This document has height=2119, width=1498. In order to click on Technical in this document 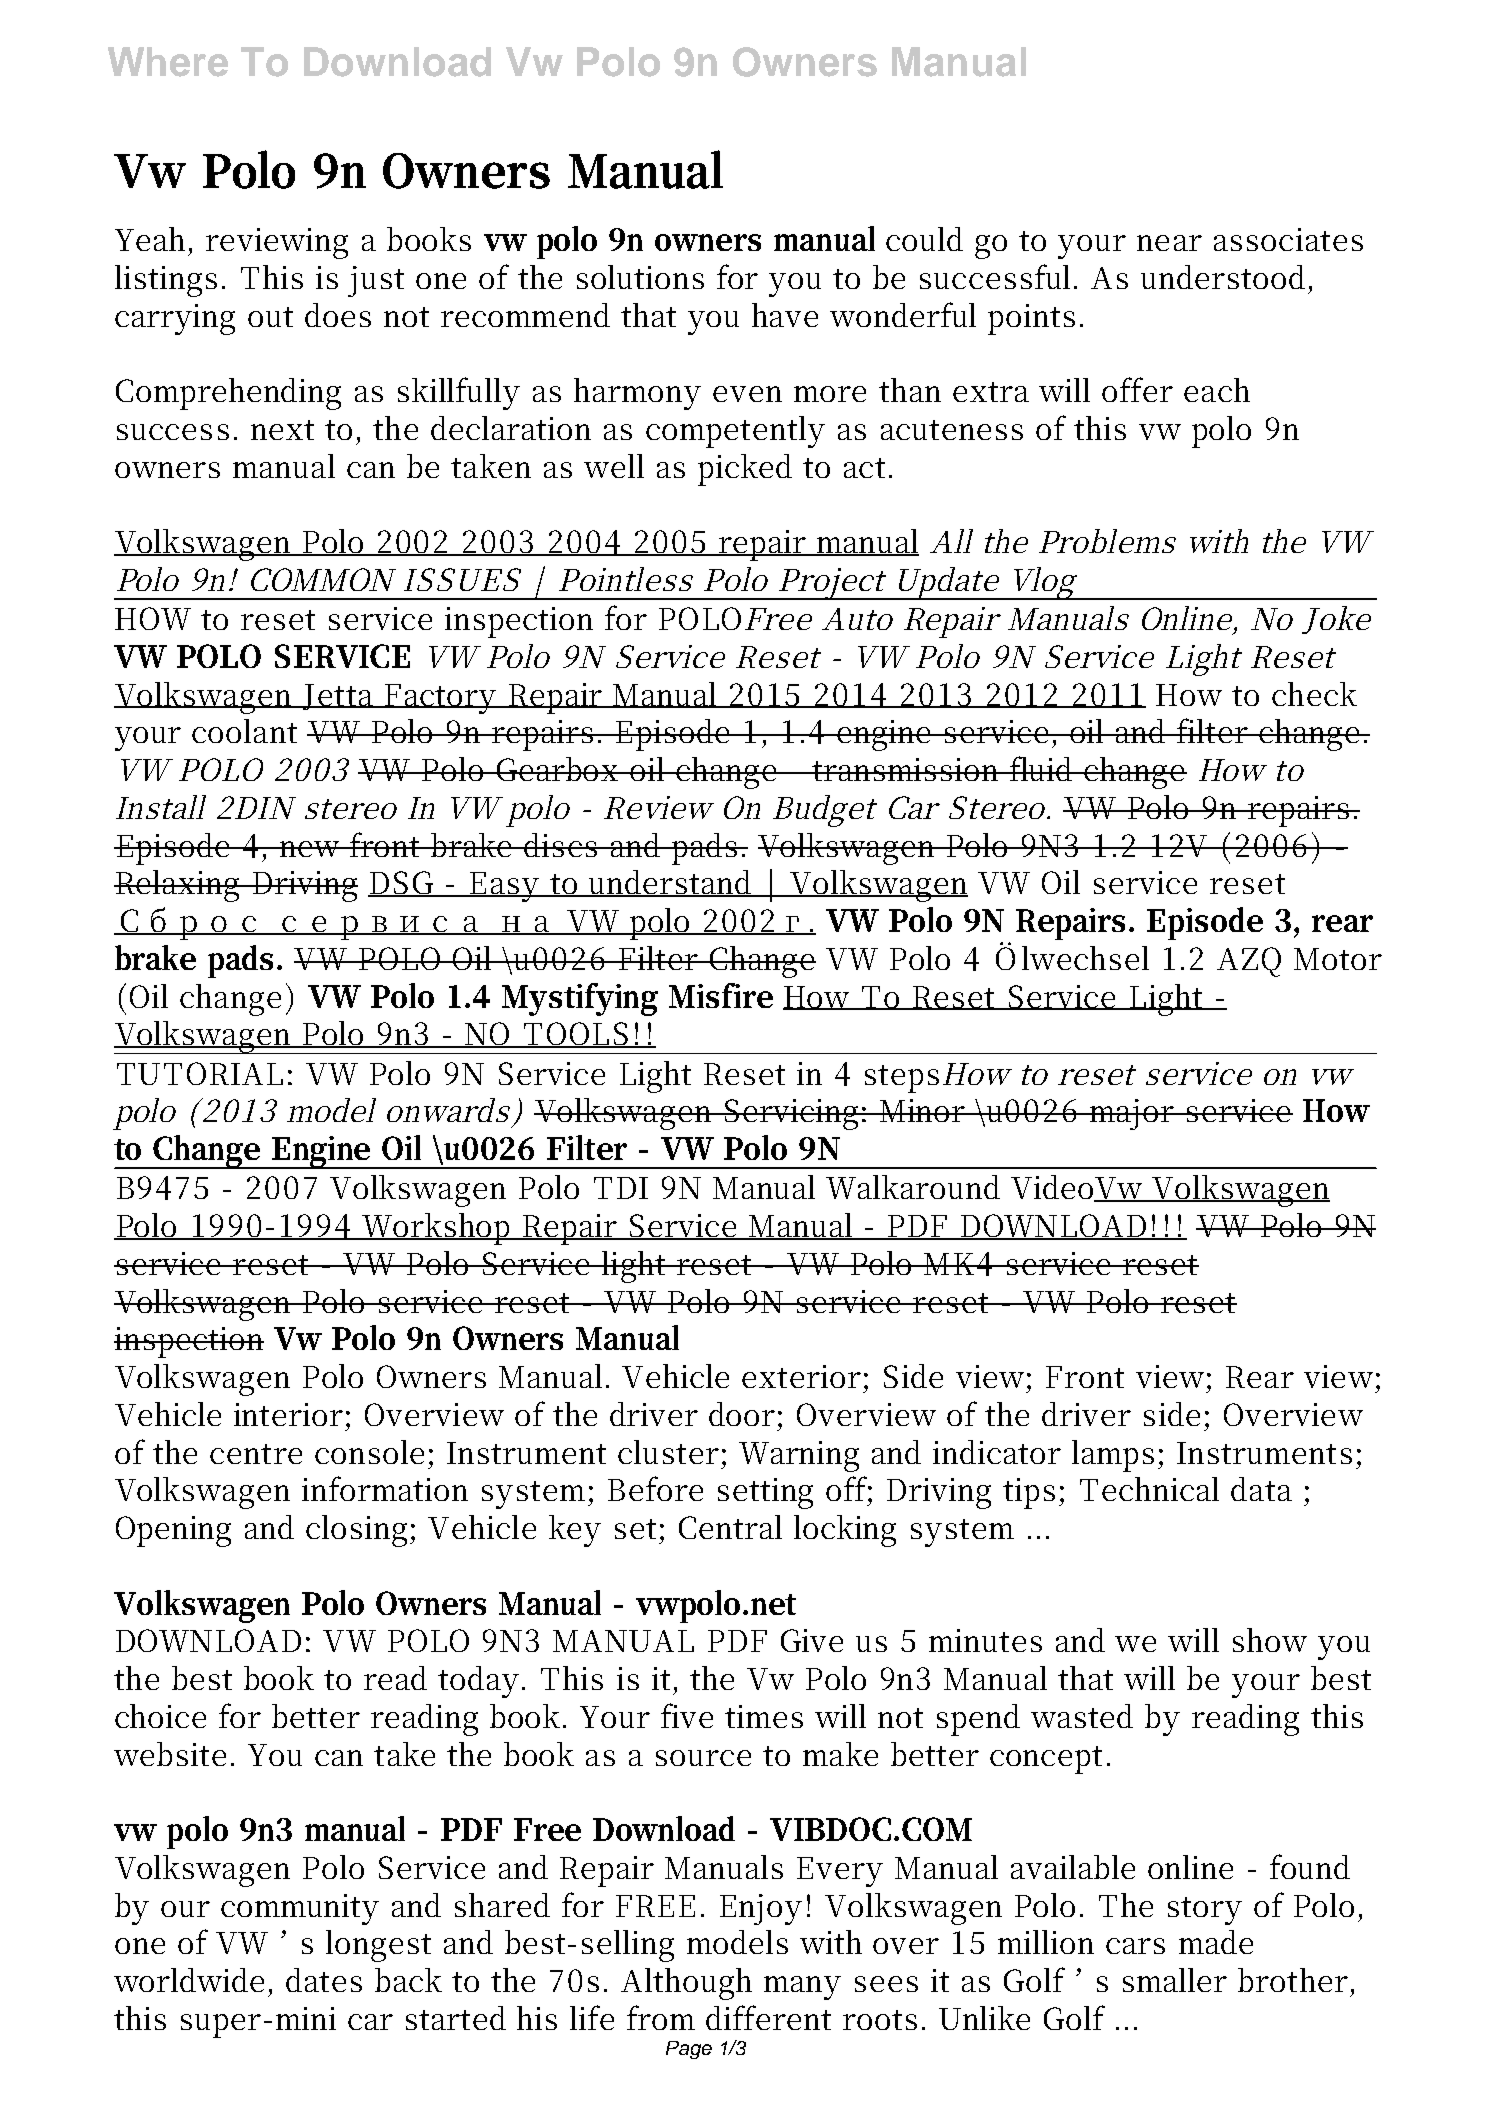, I will do `click(1149, 1489)`.
